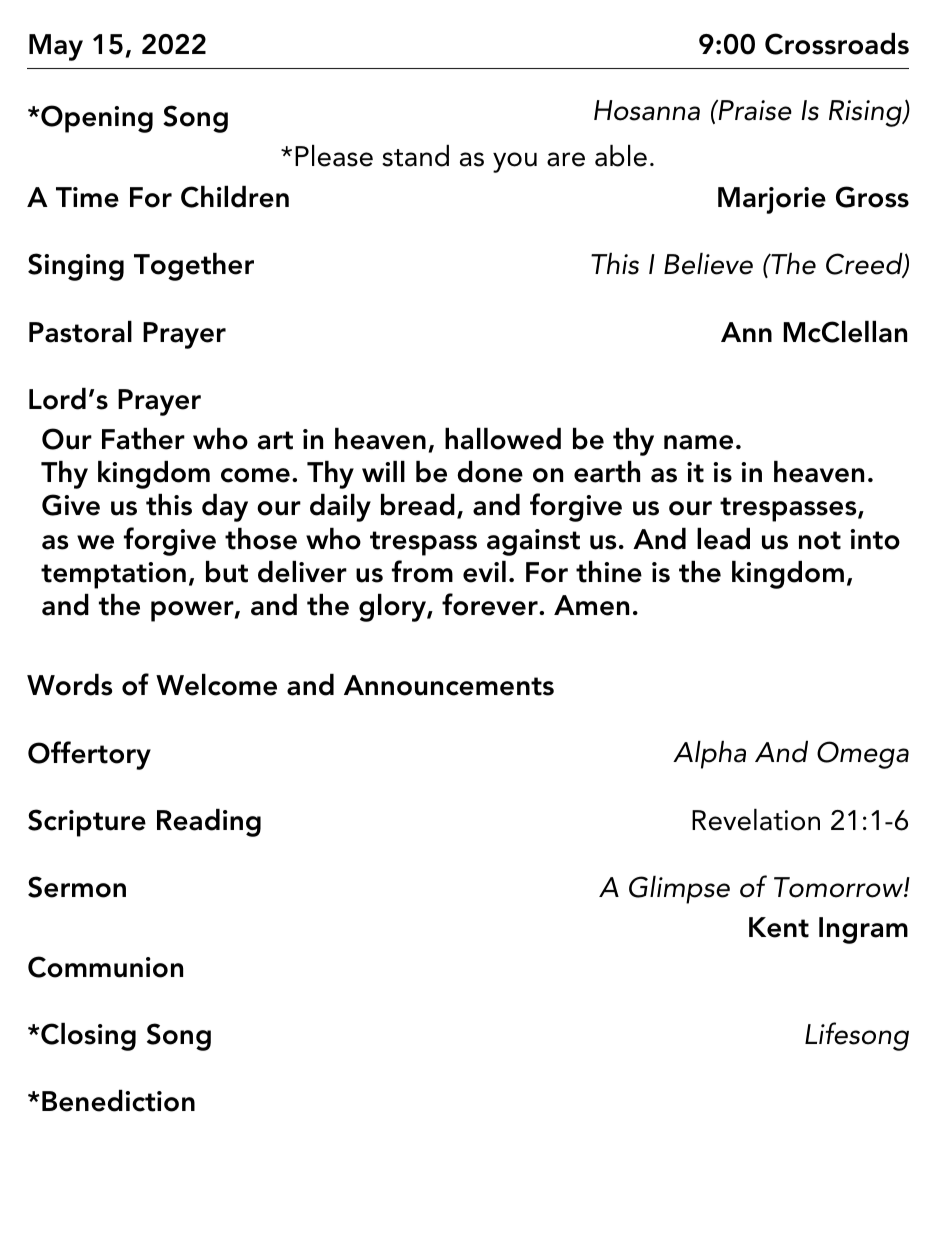  I want to click on Opening, so click(96, 119).
